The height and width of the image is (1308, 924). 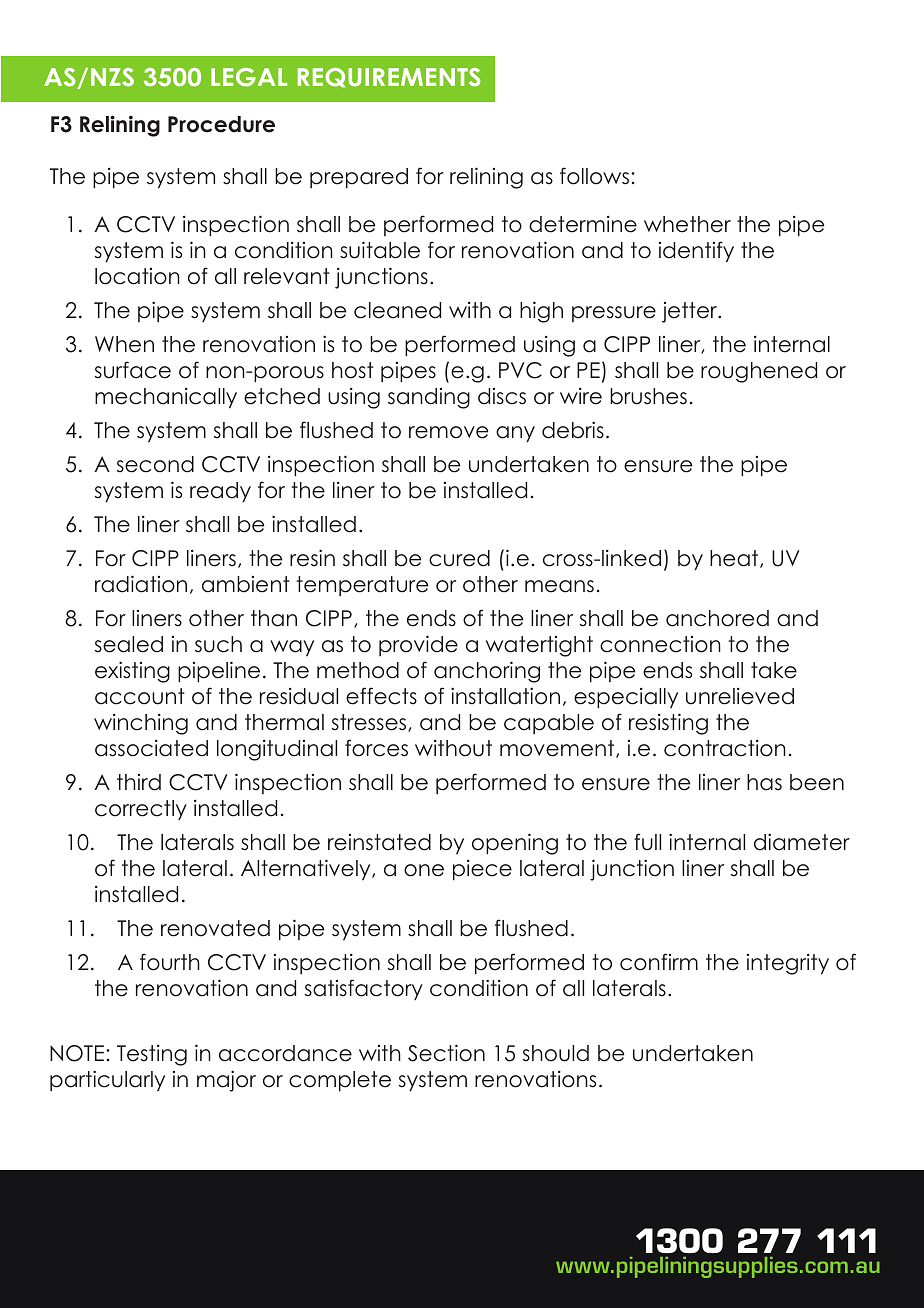 I want to click on heat, so click(x=735, y=559).
